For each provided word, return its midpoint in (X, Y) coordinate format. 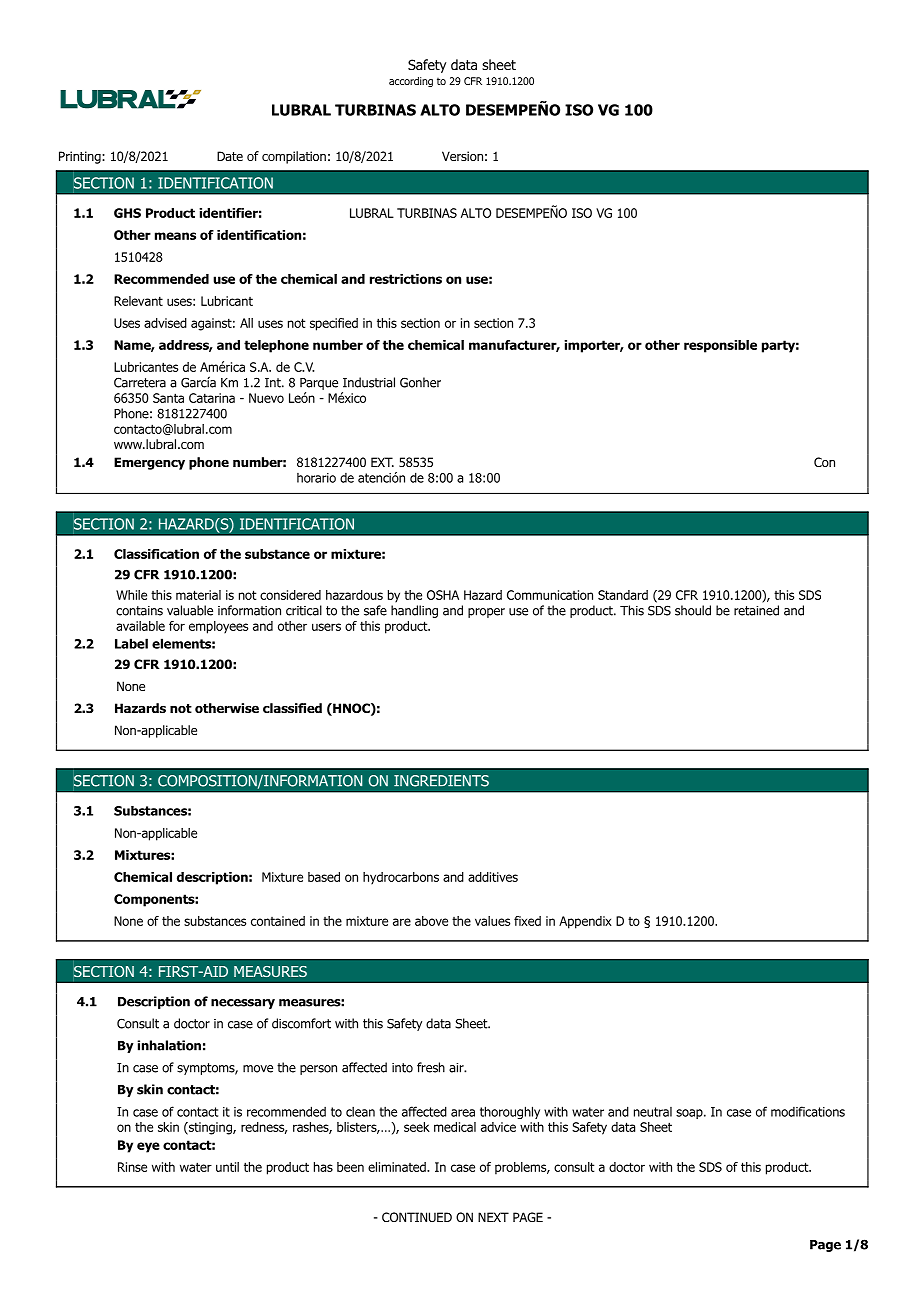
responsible (720, 346)
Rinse (132, 1167)
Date (230, 156)
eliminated (398, 1167)
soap (689, 1114)
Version (462, 156)
